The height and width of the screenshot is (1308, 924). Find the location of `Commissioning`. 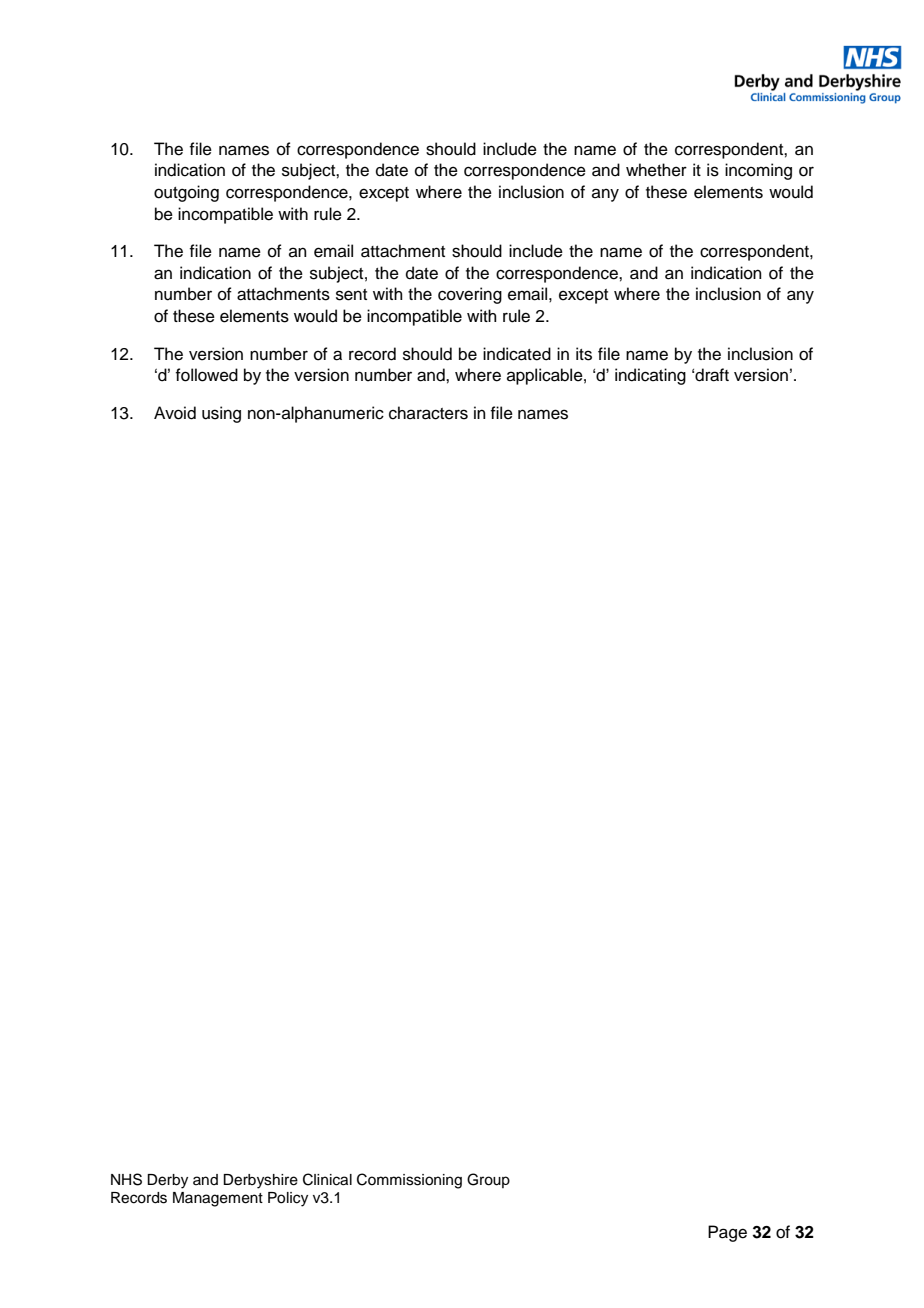

Commissioning is located at coordinates (409, 1181).
